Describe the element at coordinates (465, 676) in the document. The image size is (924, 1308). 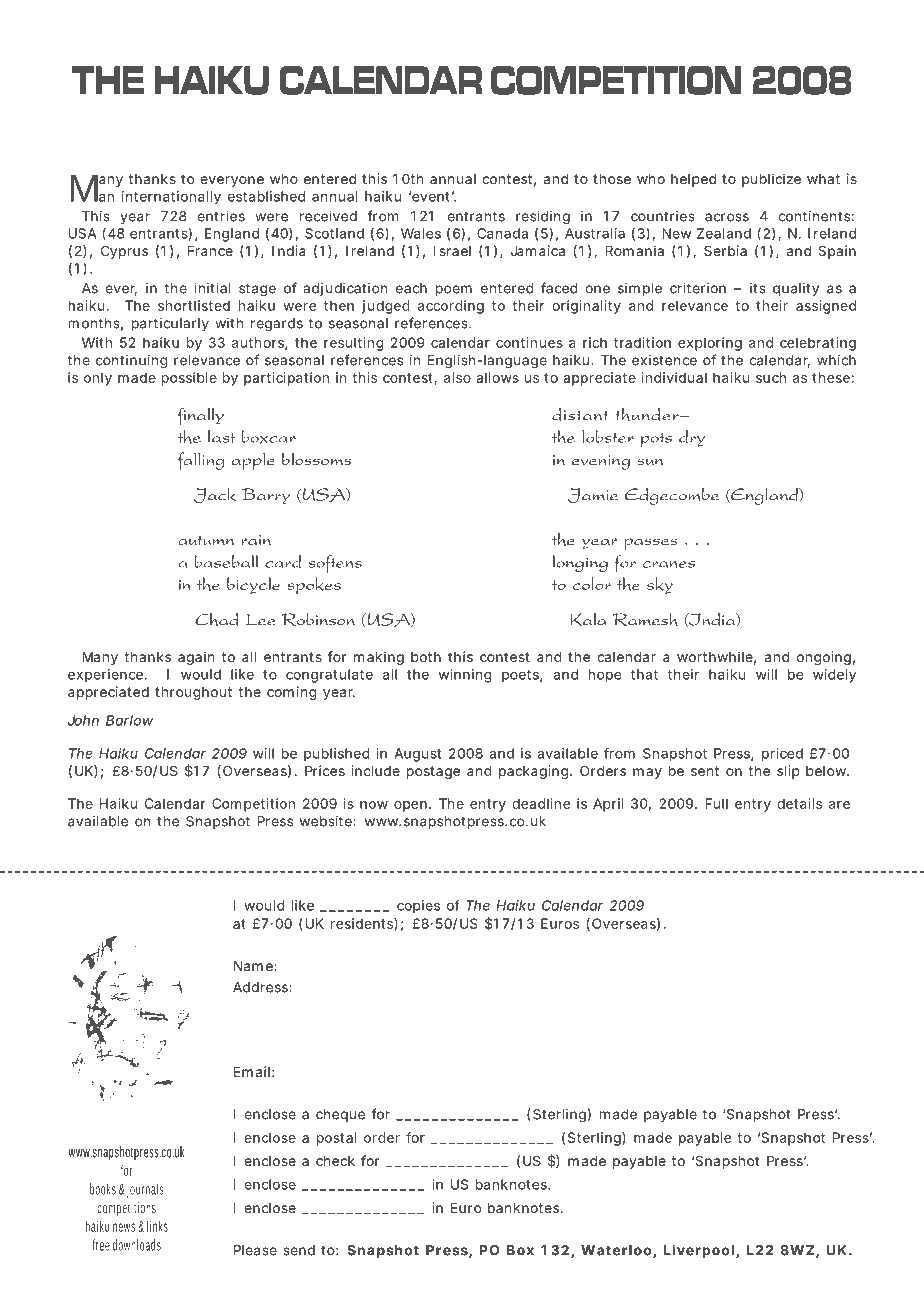
I see `winning` at that location.
